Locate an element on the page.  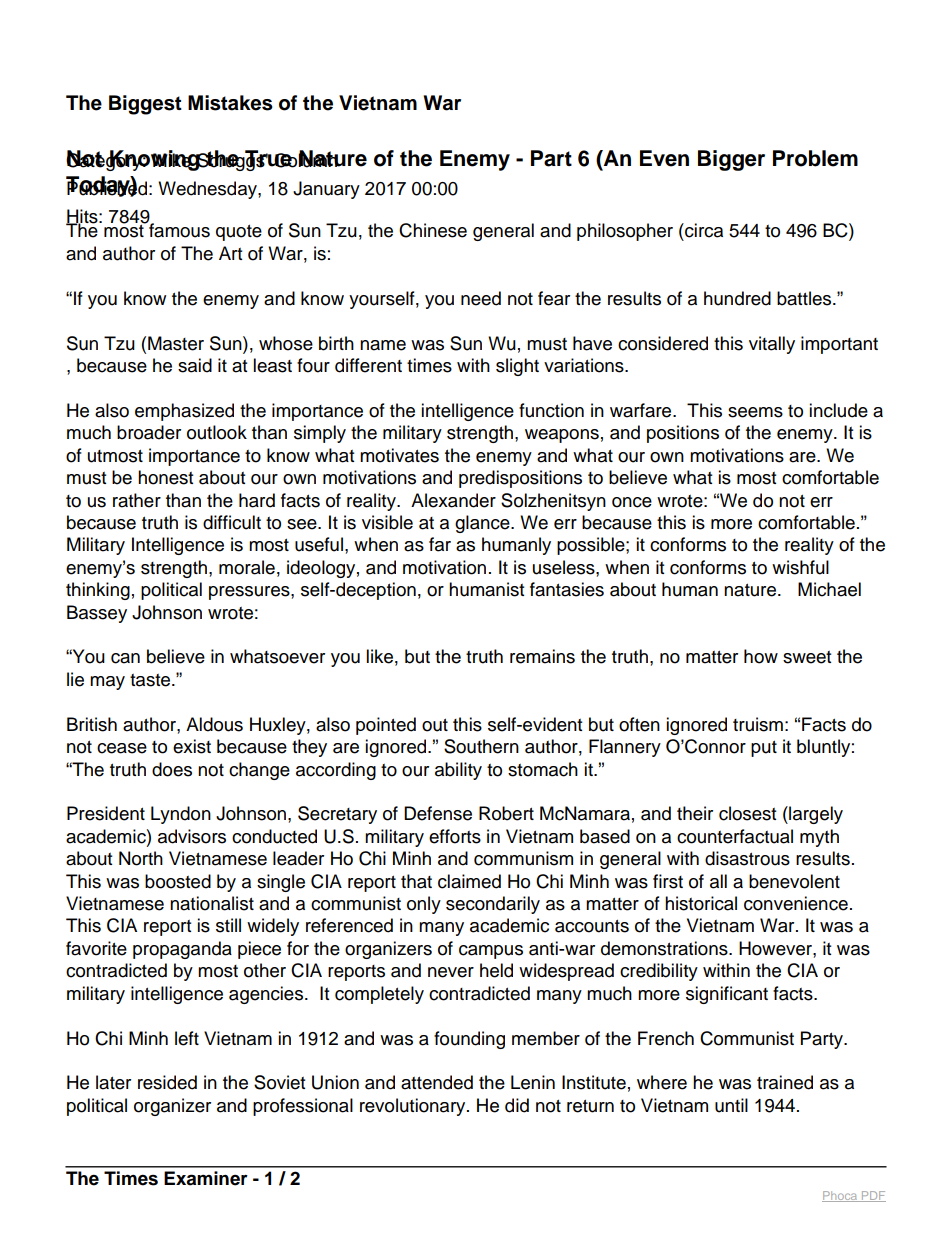
did is located at coordinates (517, 1105).
